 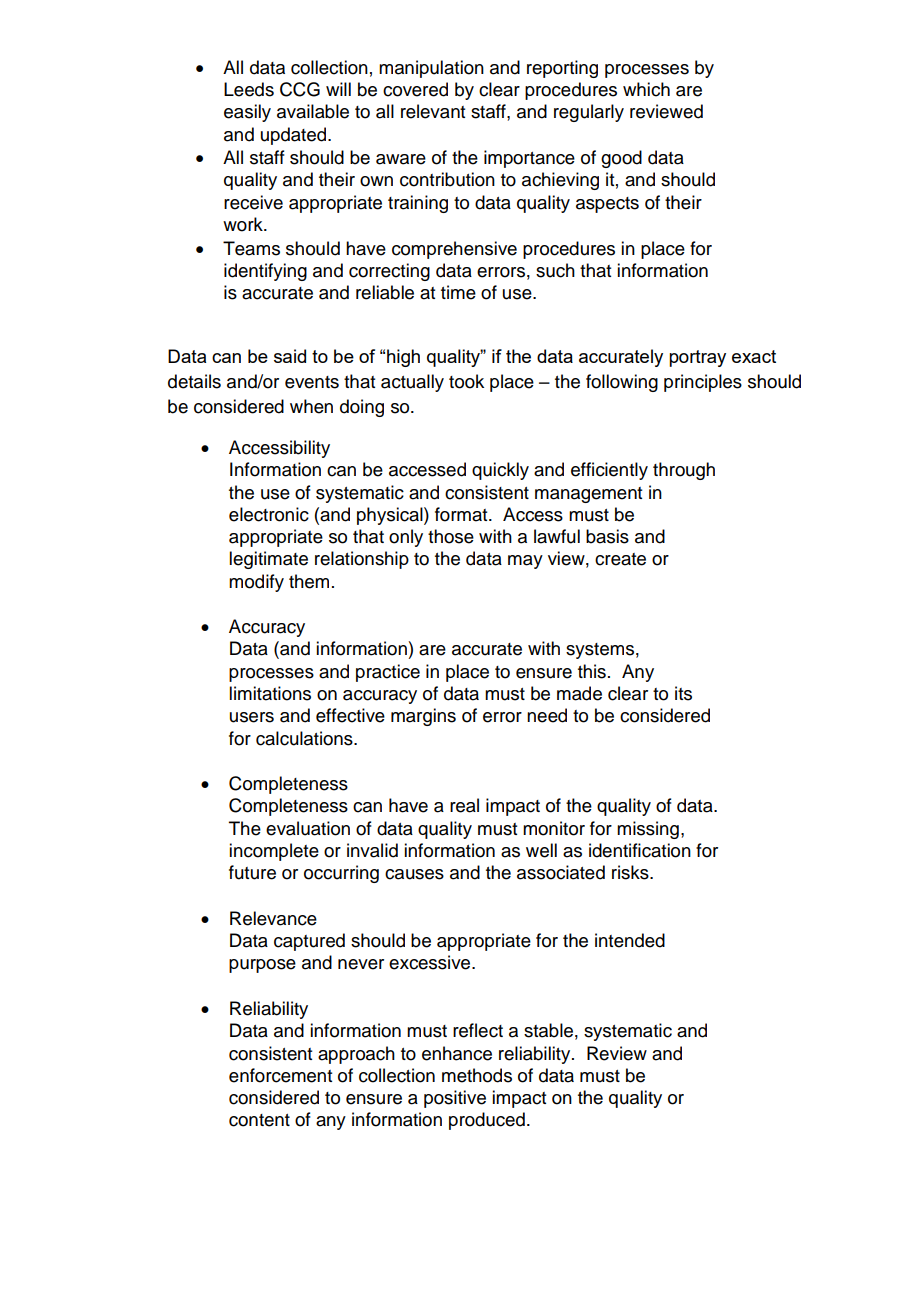 What do you see at coordinates (525, 562) in the screenshot?
I see `may` at bounding box center [525, 562].
